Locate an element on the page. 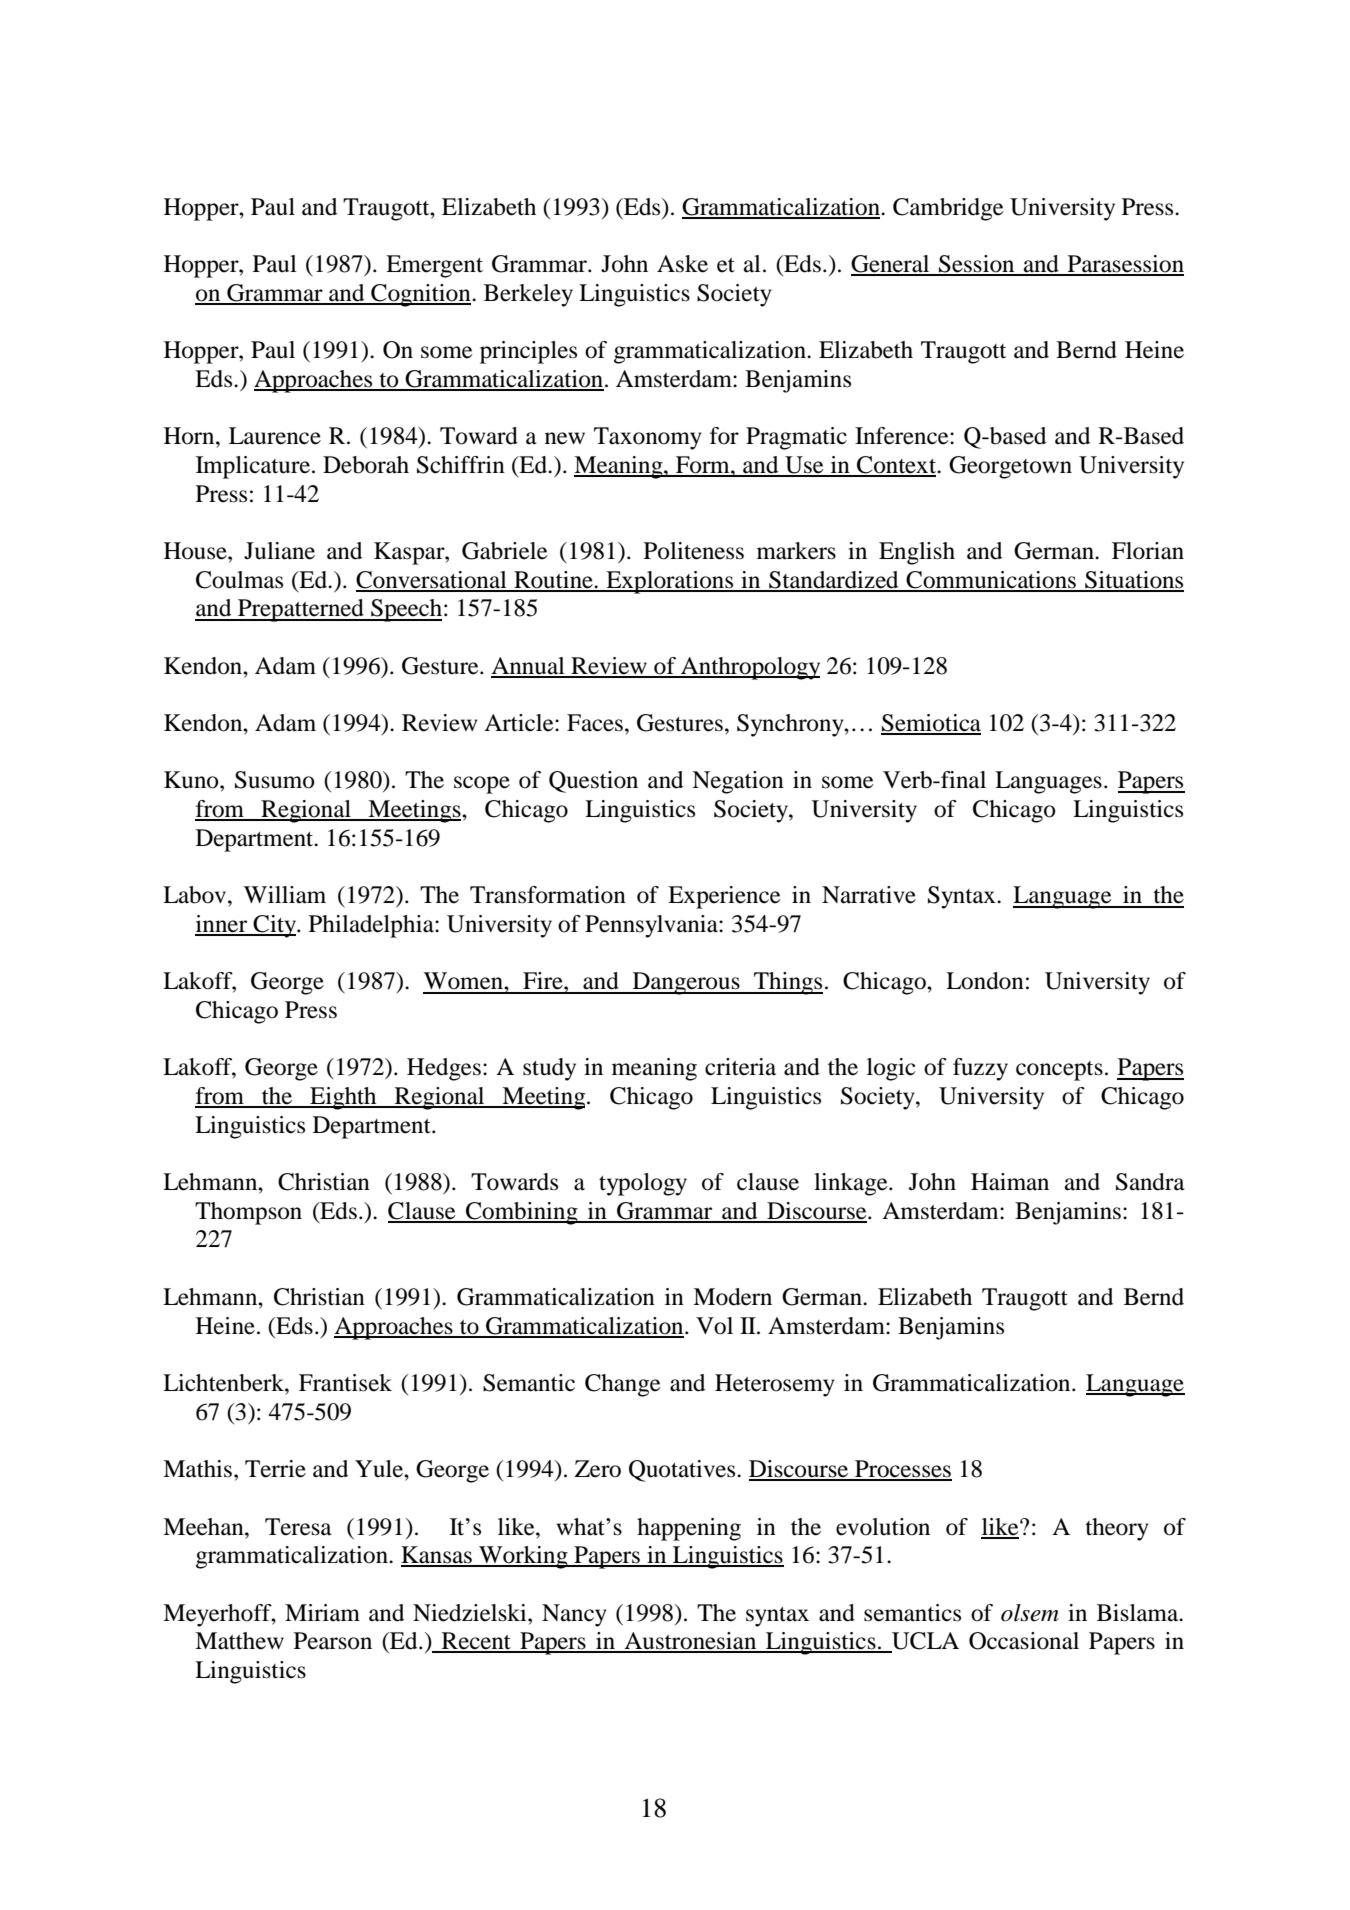  Florian is located at coordinates (1148, 551).
